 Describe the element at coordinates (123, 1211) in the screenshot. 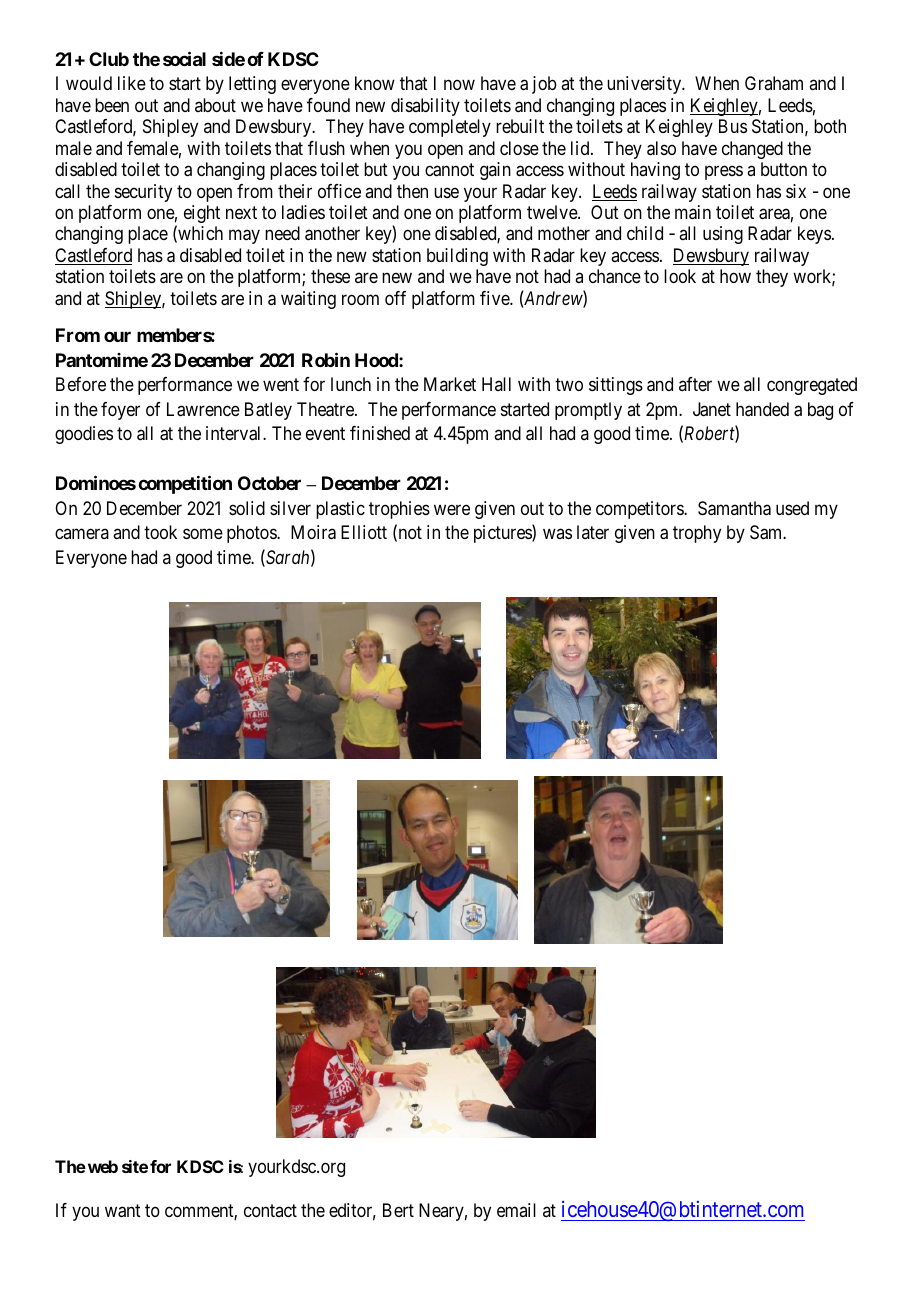

I see `want` at that location.
